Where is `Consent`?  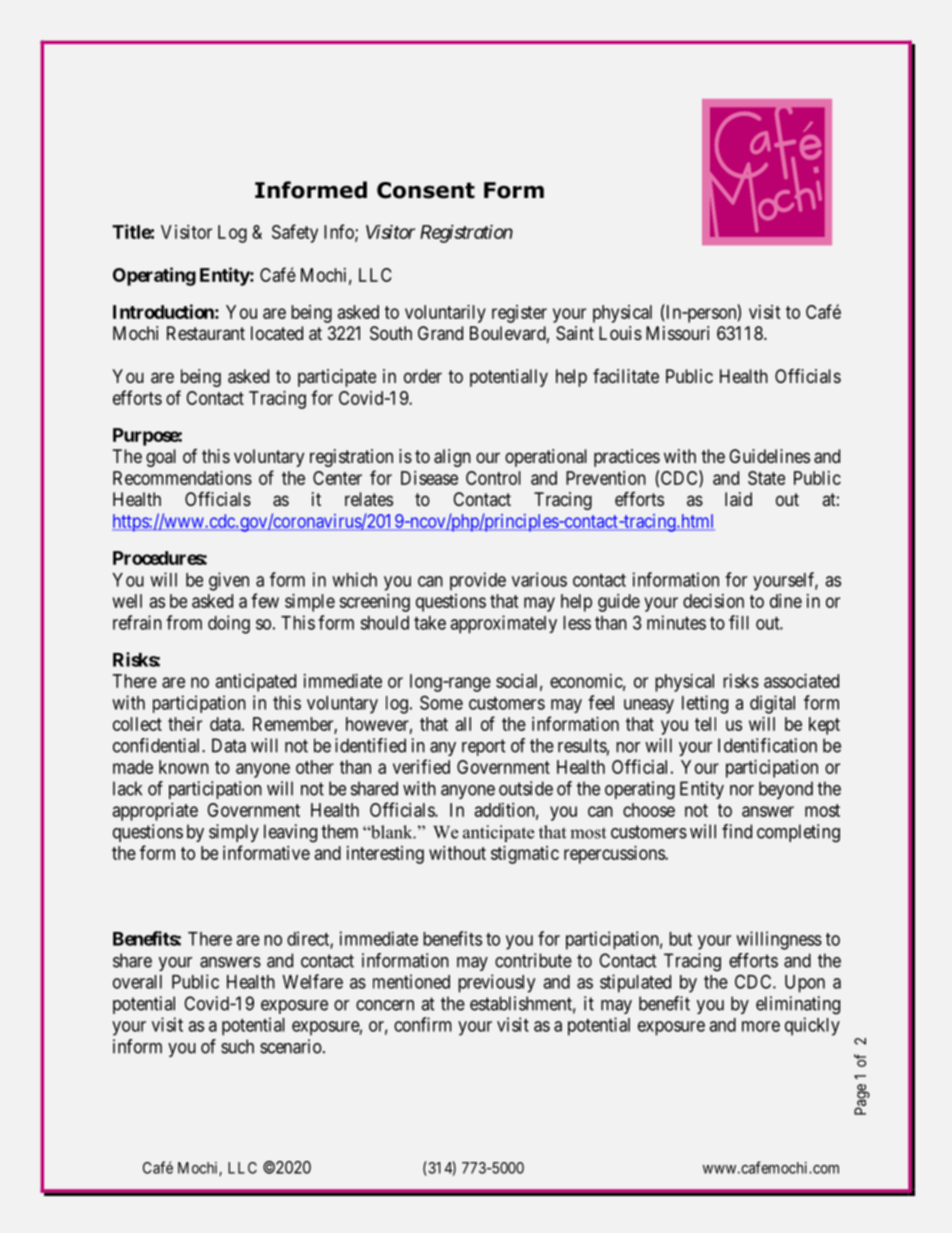
Consent is located at coordinates (426, 190).
